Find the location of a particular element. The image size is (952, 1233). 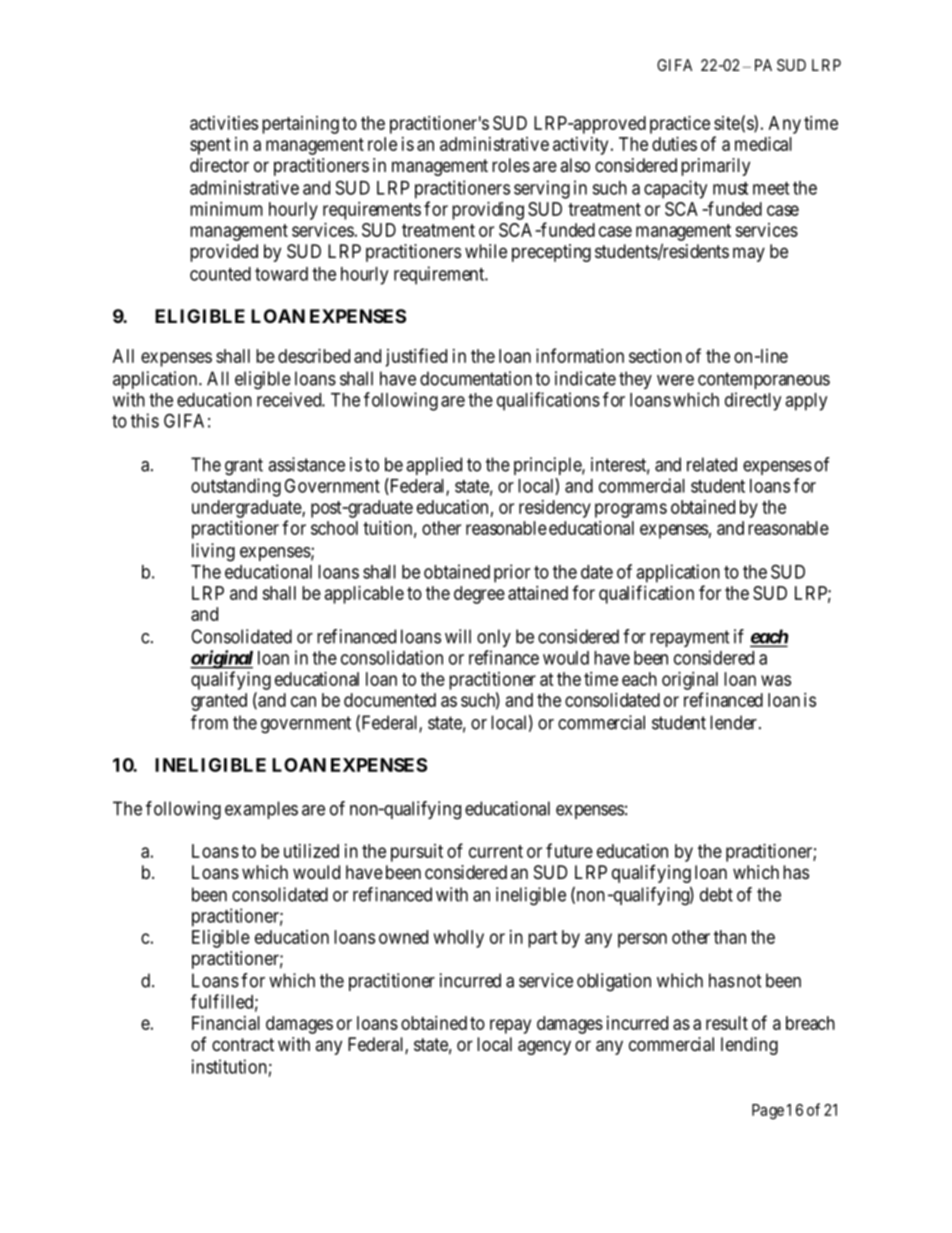

outstanding is located at coordinates (236, 487).
